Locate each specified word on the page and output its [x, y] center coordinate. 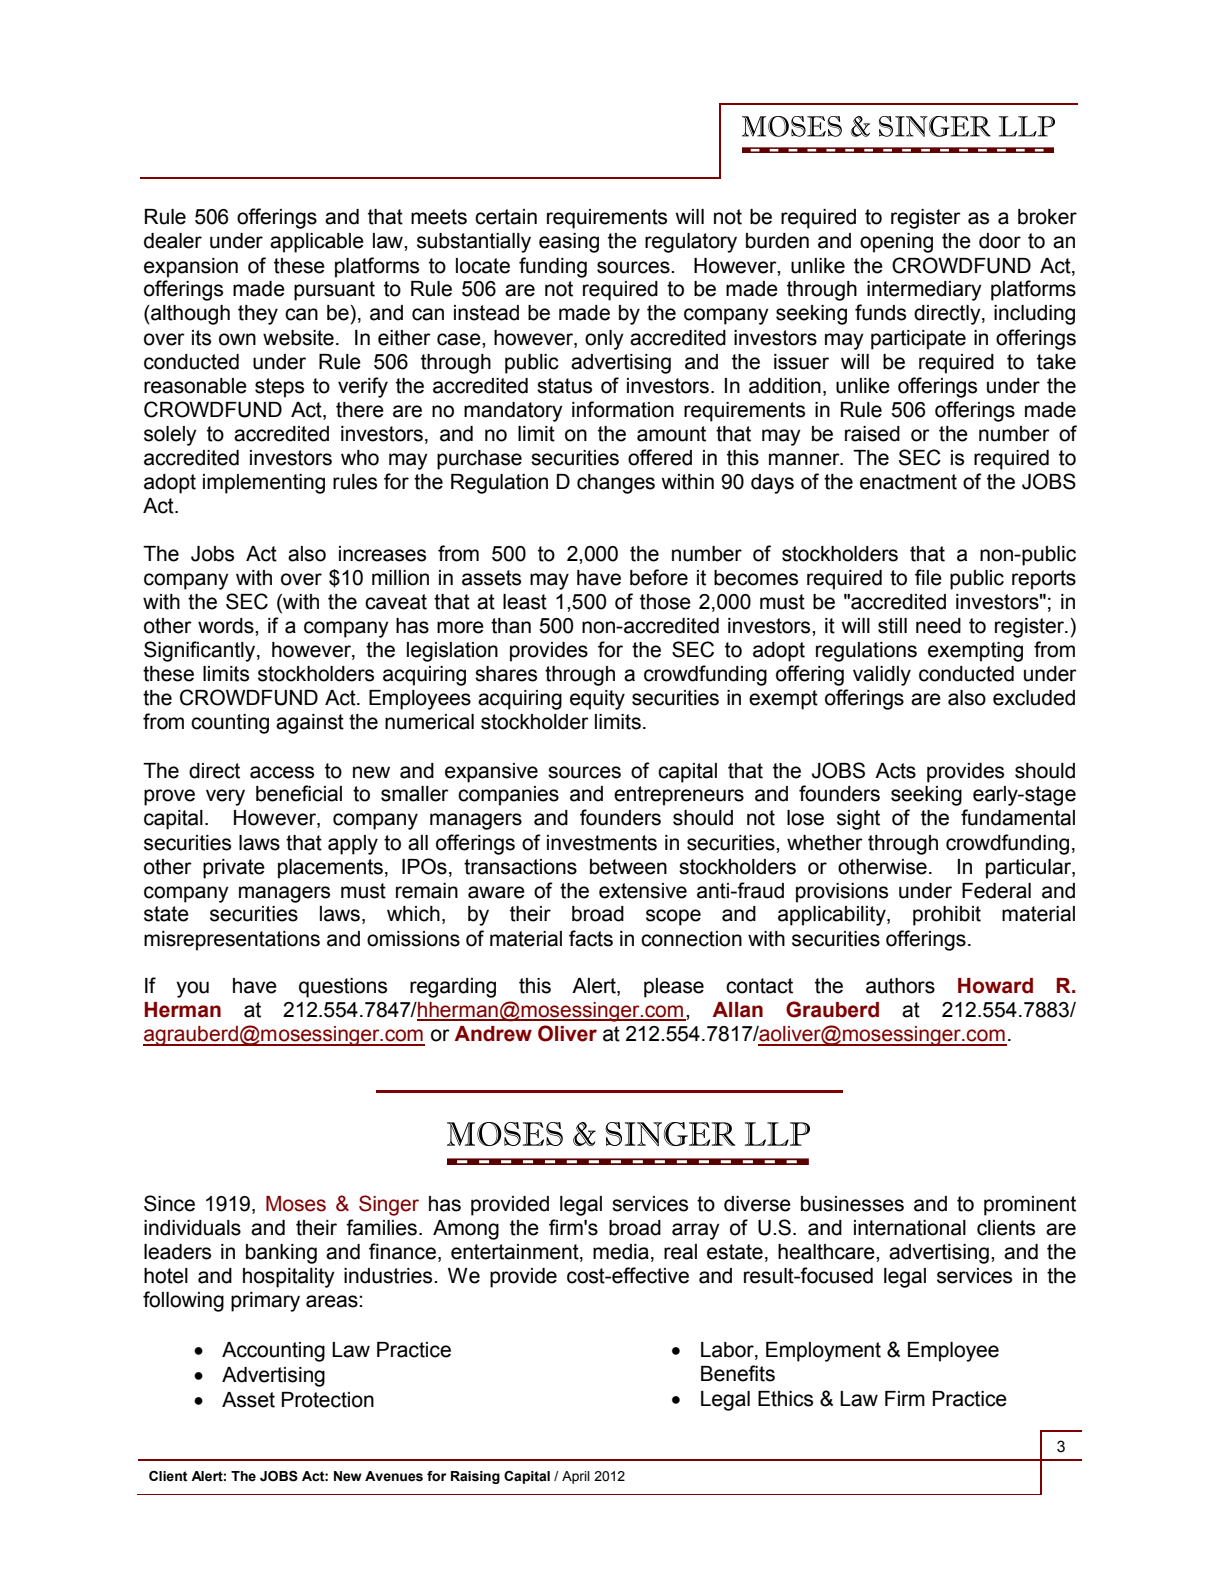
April [576, 1477]
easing [569, 243]
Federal [996, 891]
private [234, 869]
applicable [317, 243]
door [1000, 241]
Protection [328, 1400]
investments [602, 843]
